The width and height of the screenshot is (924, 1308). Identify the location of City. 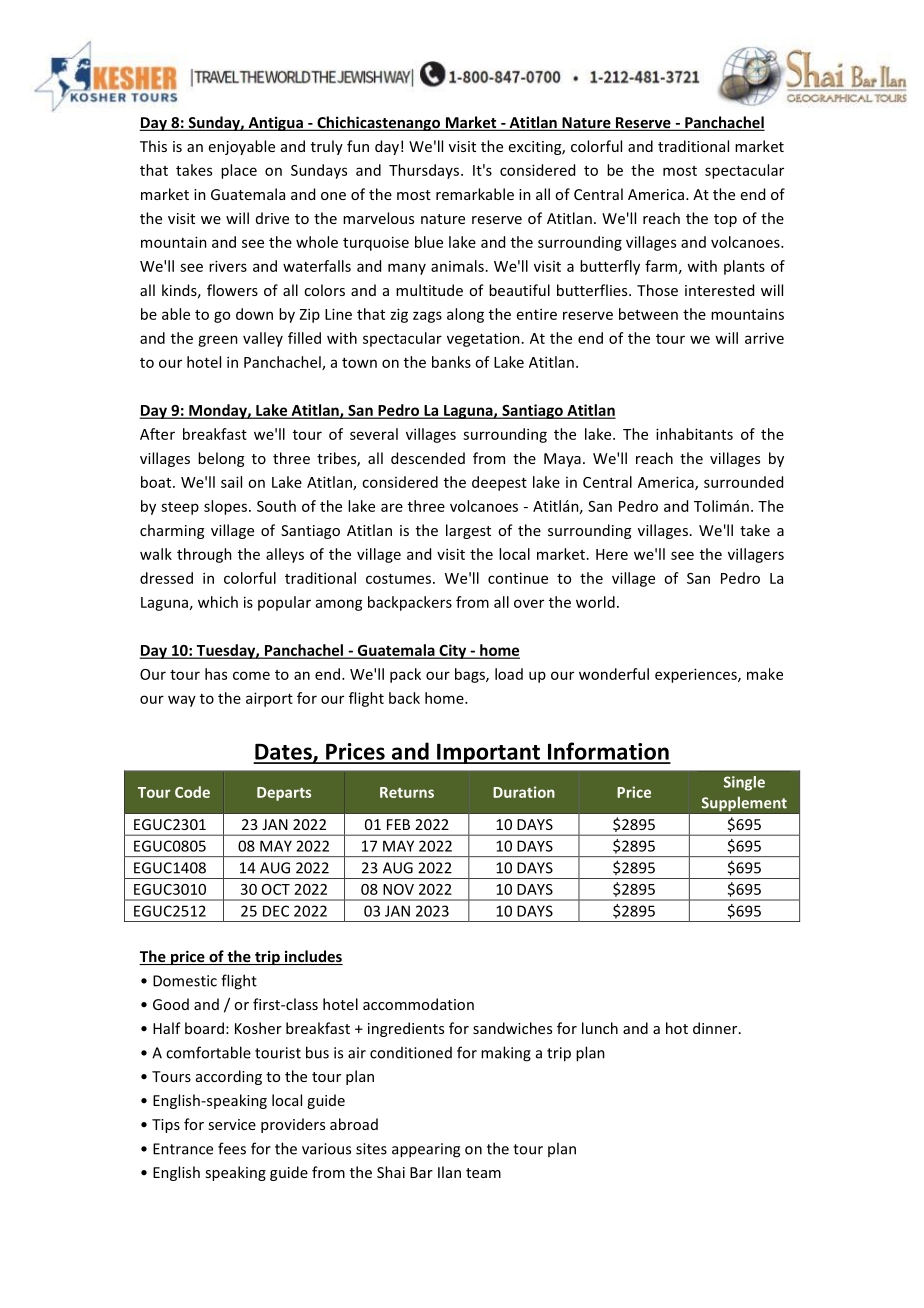
(453, 651).
